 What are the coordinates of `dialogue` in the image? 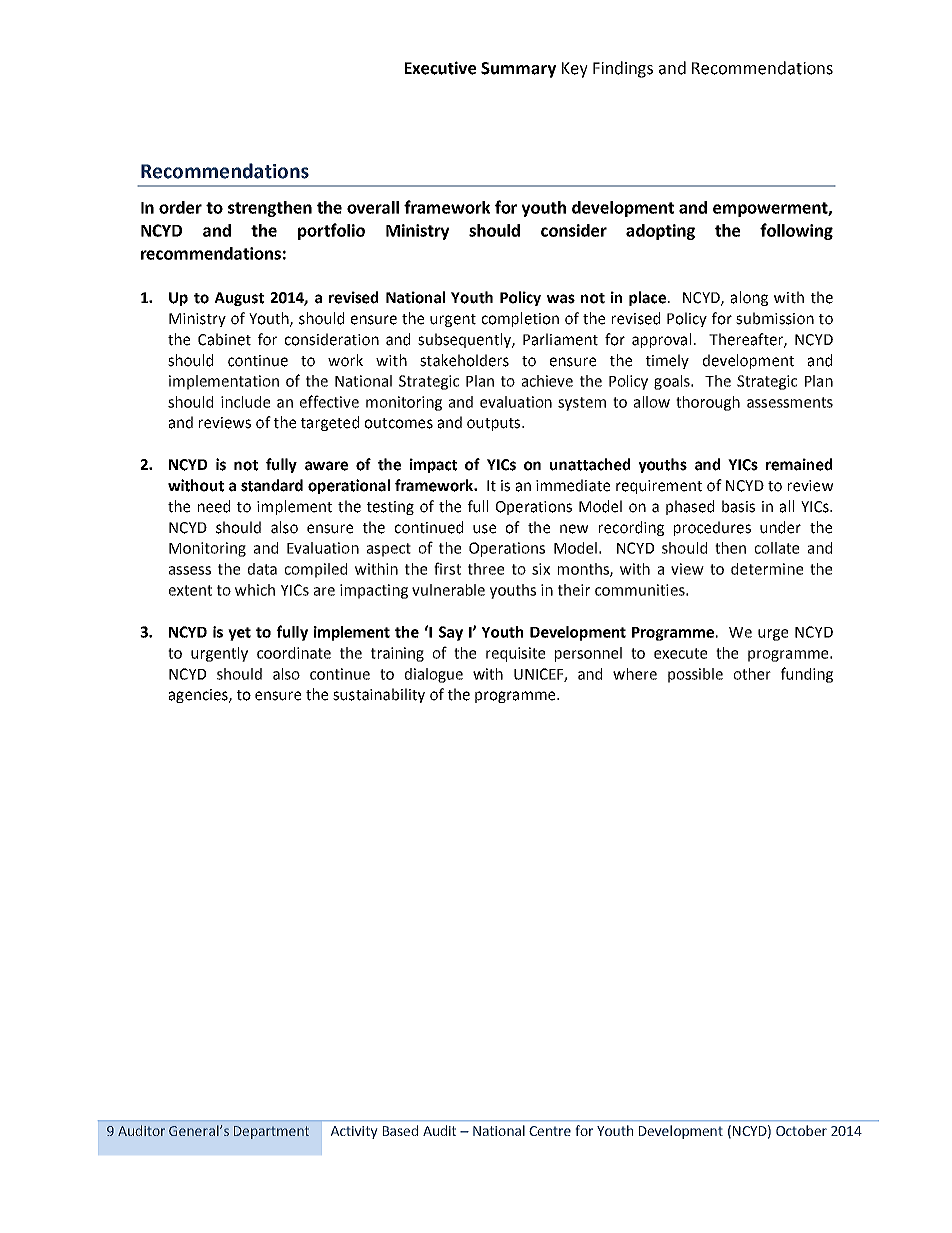 It's located at (434, 675).
